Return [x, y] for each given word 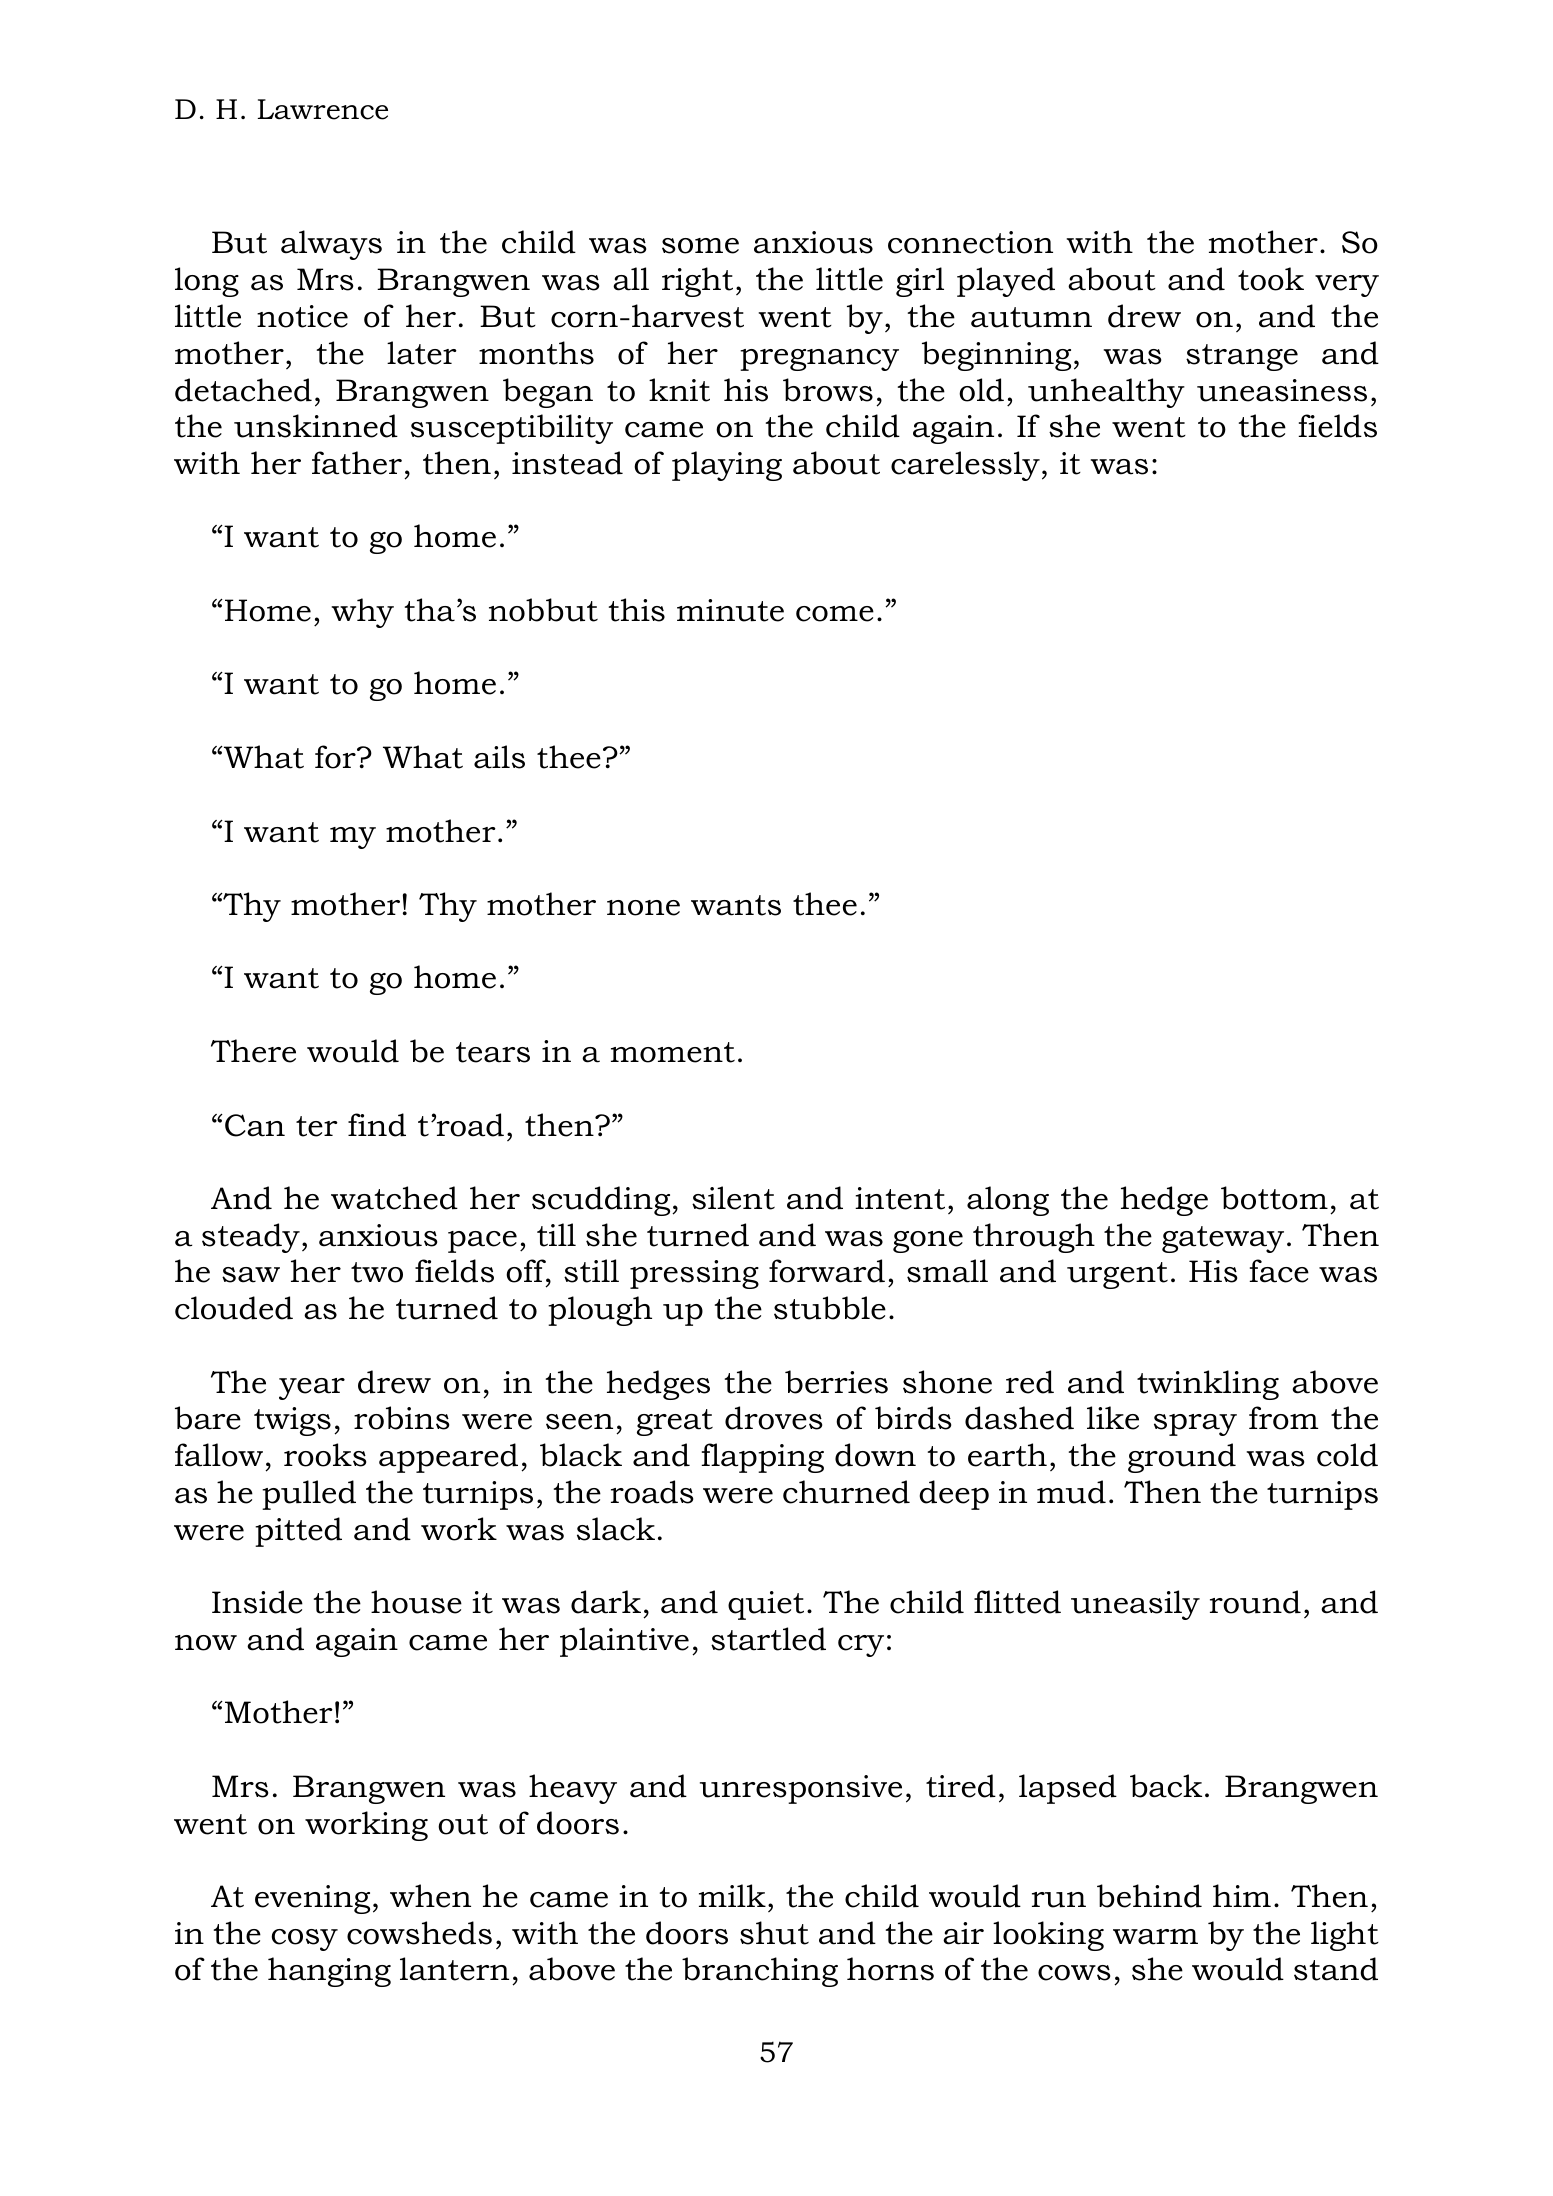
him [1242, 1895]
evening [312, 1899]
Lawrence [323, 109]
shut [774, 1933]
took [1271, 279]
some [700, 246]
